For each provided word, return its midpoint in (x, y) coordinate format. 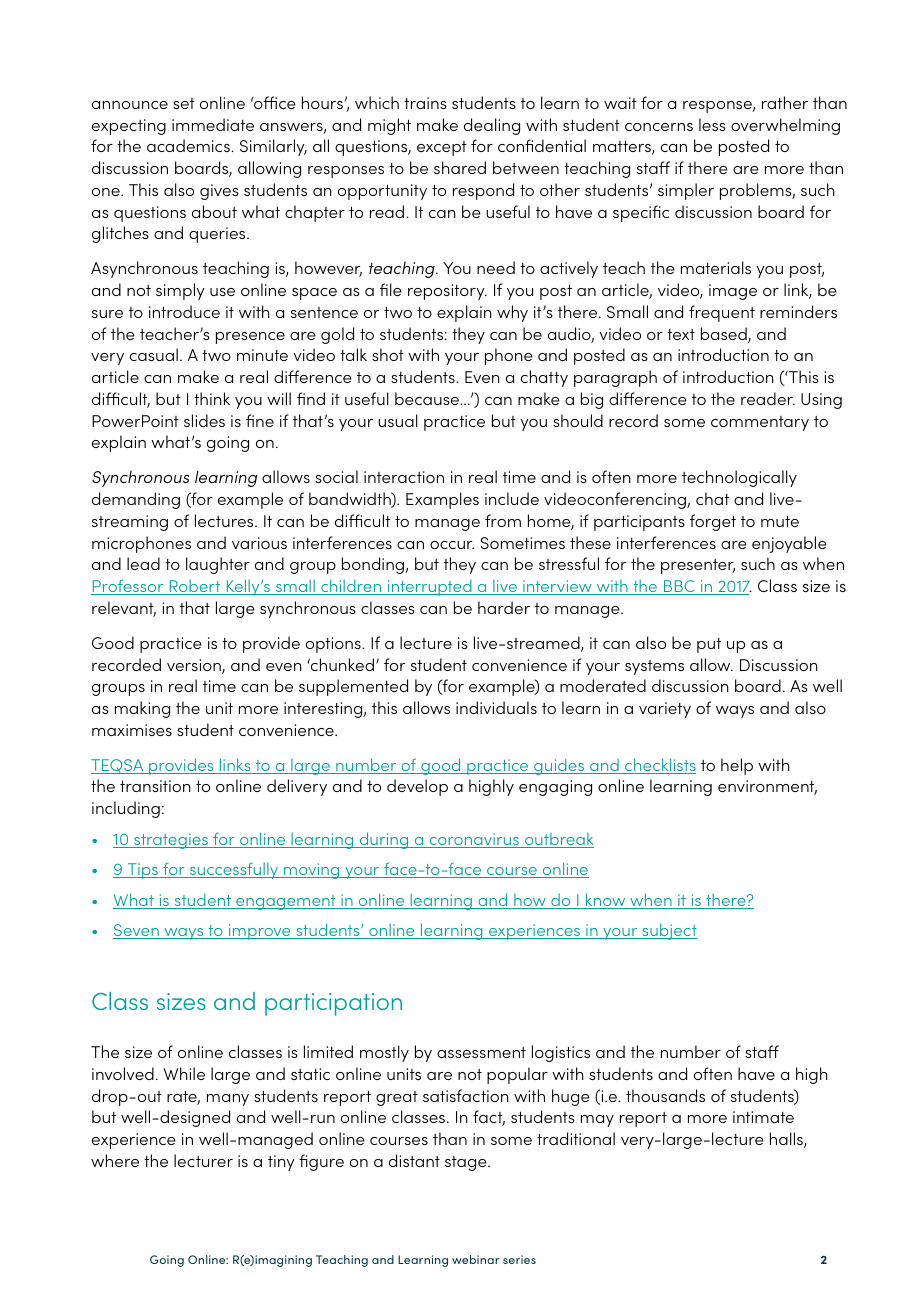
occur (452, 545)
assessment (481, 1052)
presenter (698, 566)
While (184, 1073)
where (115, 1160)
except (442, 148)
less (712, 124)
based (725, 335)
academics (189, 145)
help (737, 766)
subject (668, 931)
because (428, 398)
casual (154, 354)
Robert (195, 587)
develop (417, 787)
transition (155, 786)
